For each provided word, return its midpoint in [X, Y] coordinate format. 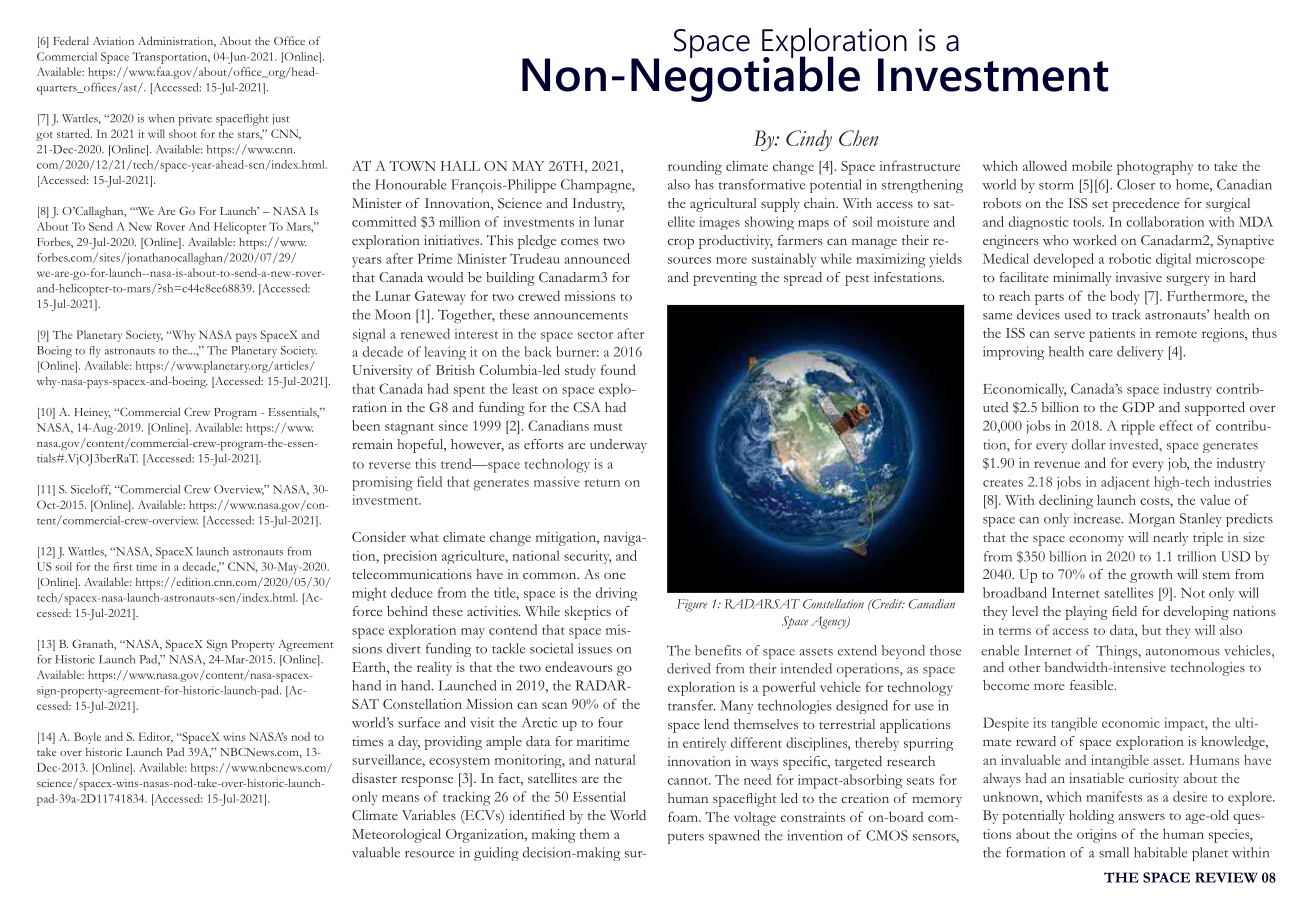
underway [618, 446]
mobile [1092, 166]
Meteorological [396, 836]
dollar [1088, 444]
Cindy [809, 140]
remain [372, 444]
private [195, 120]
